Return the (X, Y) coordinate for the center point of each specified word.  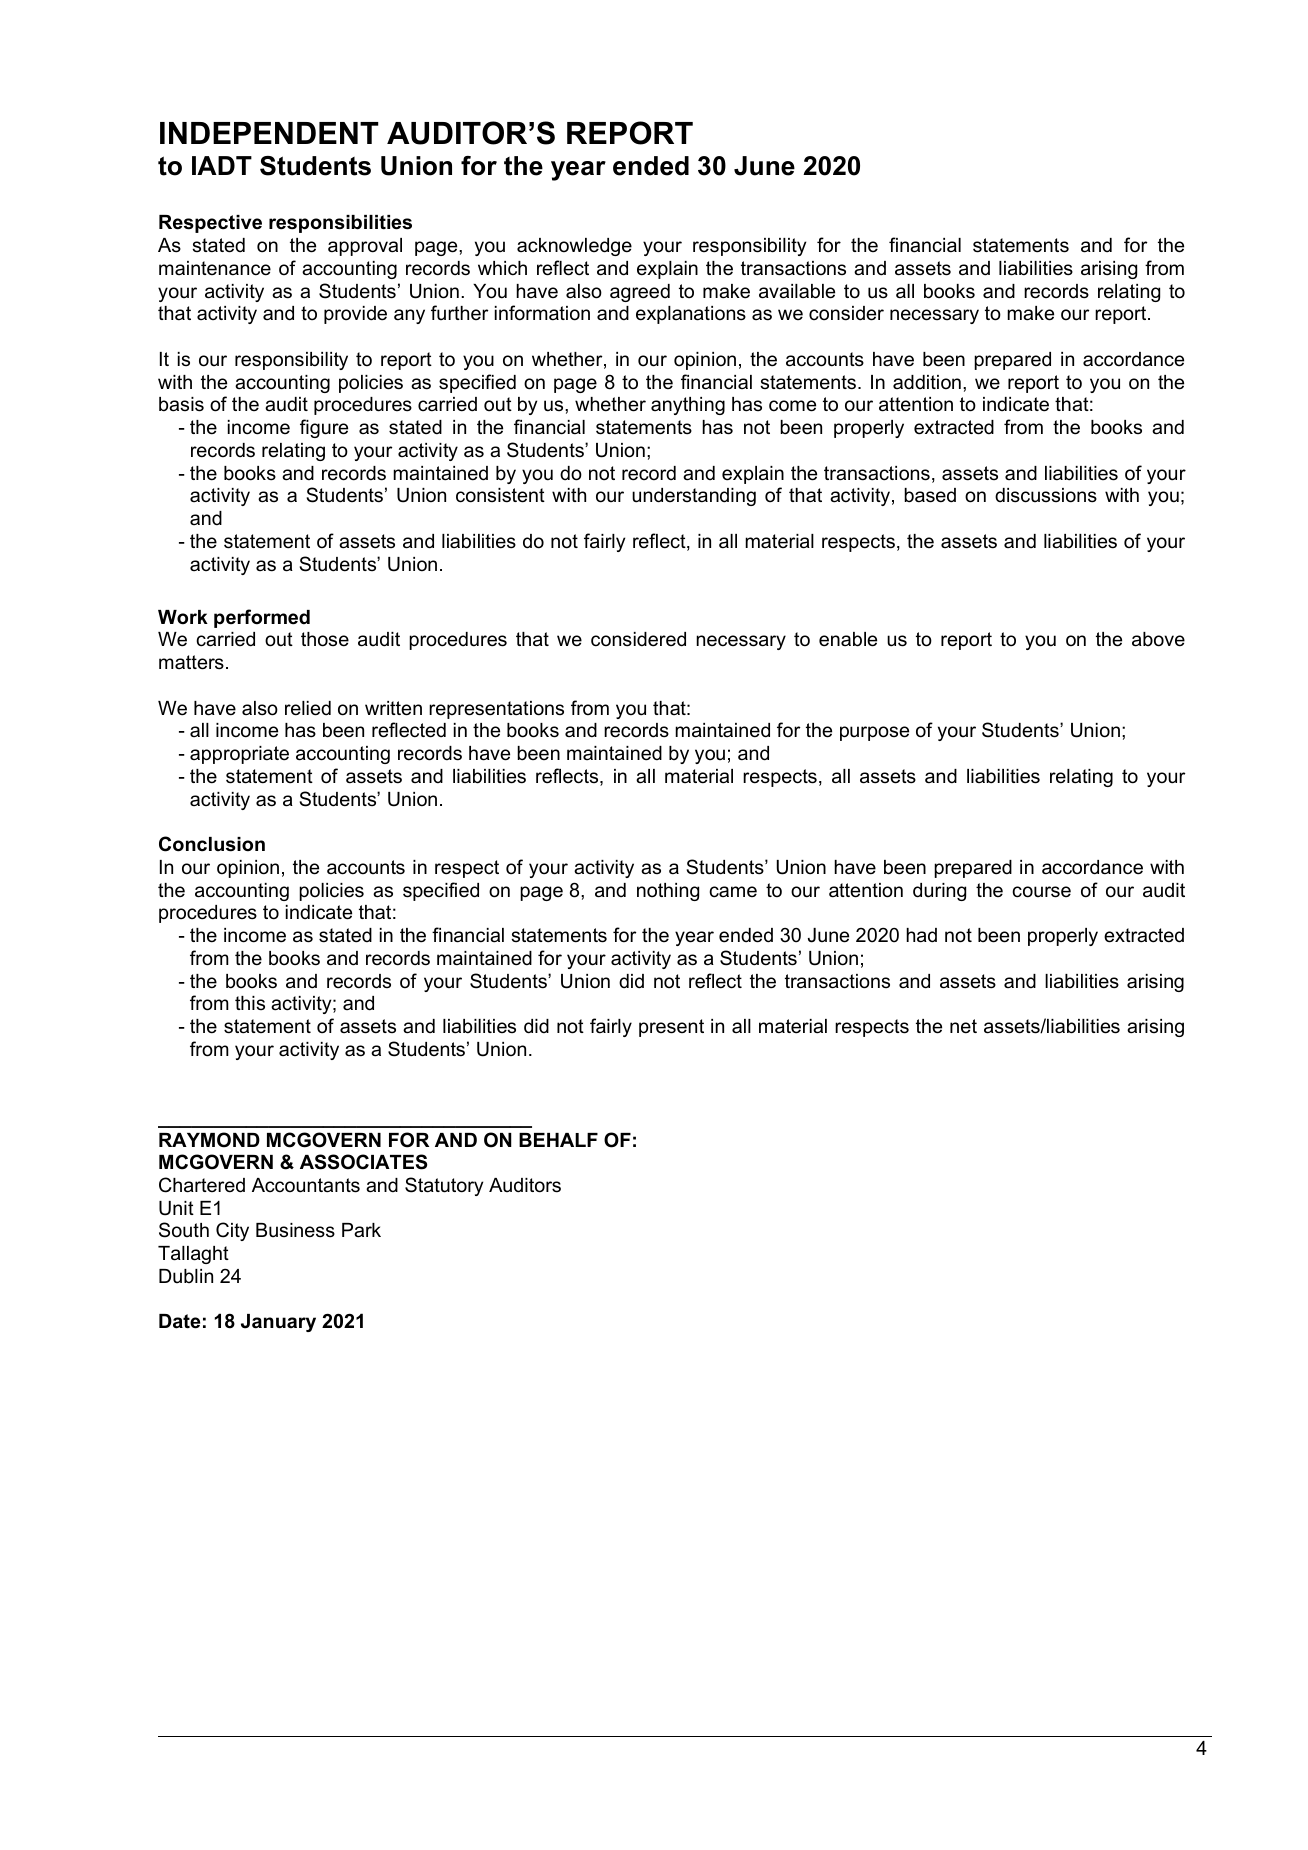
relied (308, 708)
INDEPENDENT (269, 133)
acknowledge (574, 247)
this (250, 1003)
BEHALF (558, 1140)
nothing (668, 892)
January (278, 1323)
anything (688, 406)
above (1158, 639)
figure (324, 428)
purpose (874, 733)
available (797, 291)
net (963, 1026)
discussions (1046, 495)
